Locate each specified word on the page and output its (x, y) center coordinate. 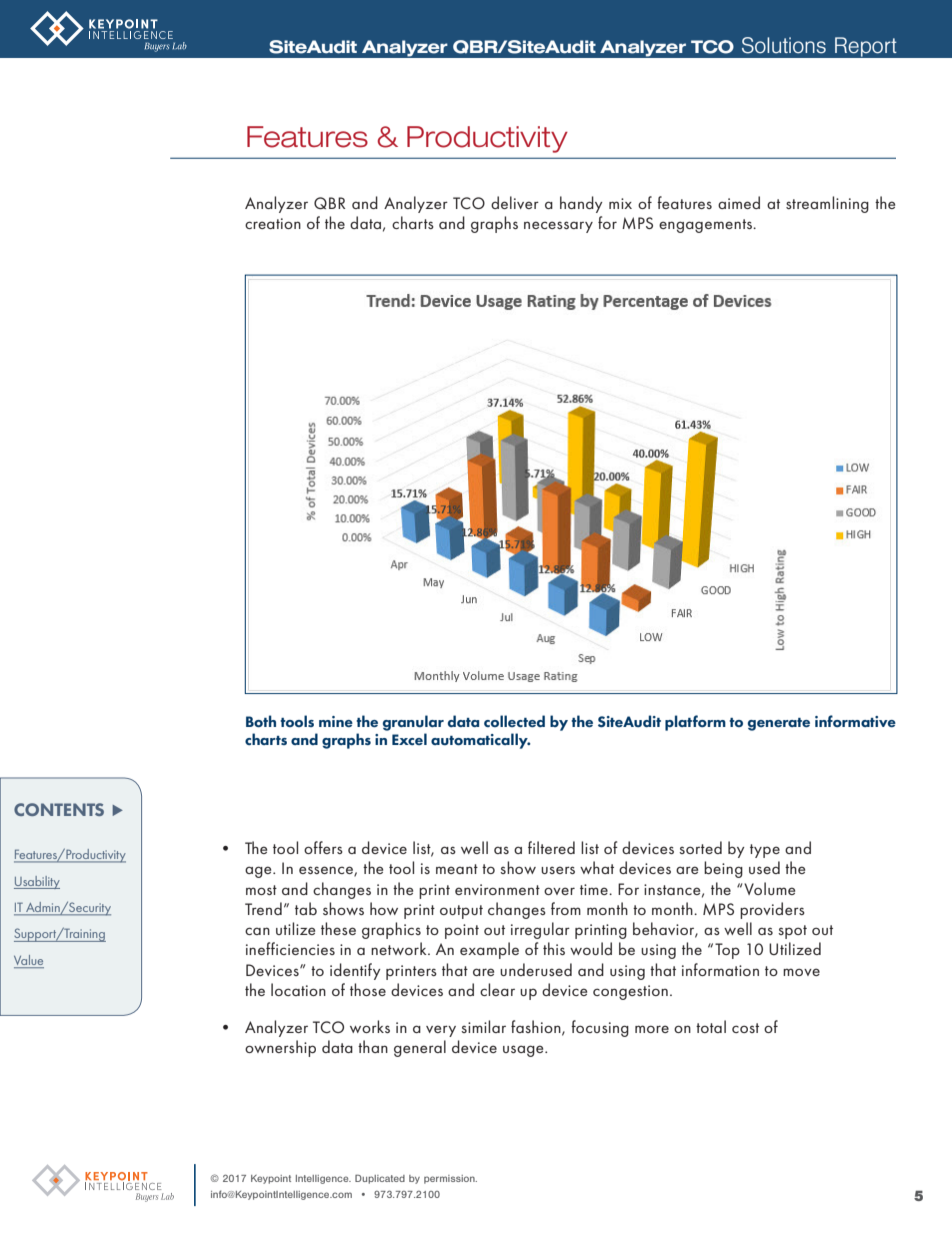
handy (581, 204)
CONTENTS (59, 809)
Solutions (784, 45)
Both (261, 721)
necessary (558, 227)
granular (413, 723)
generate (779, 724)
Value (29, 961)
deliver (515, 202)
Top (727, 951)
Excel (409, 739)
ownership (280, 1048)
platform (695, 723)
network (400, 948)
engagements (706, 226)
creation (273, 223)
